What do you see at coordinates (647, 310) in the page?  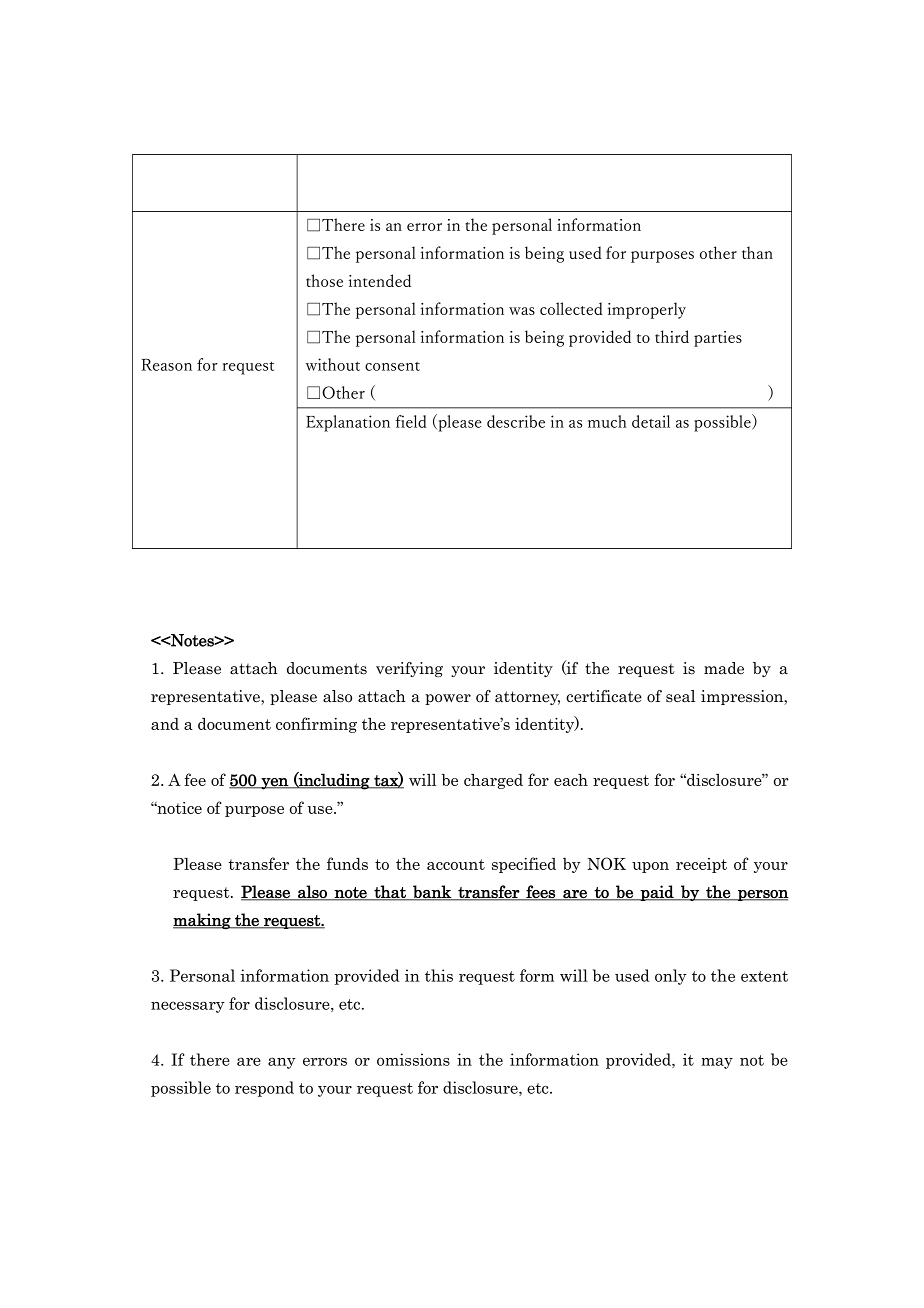 I see `improperly` at bounding box center [647, 310].
